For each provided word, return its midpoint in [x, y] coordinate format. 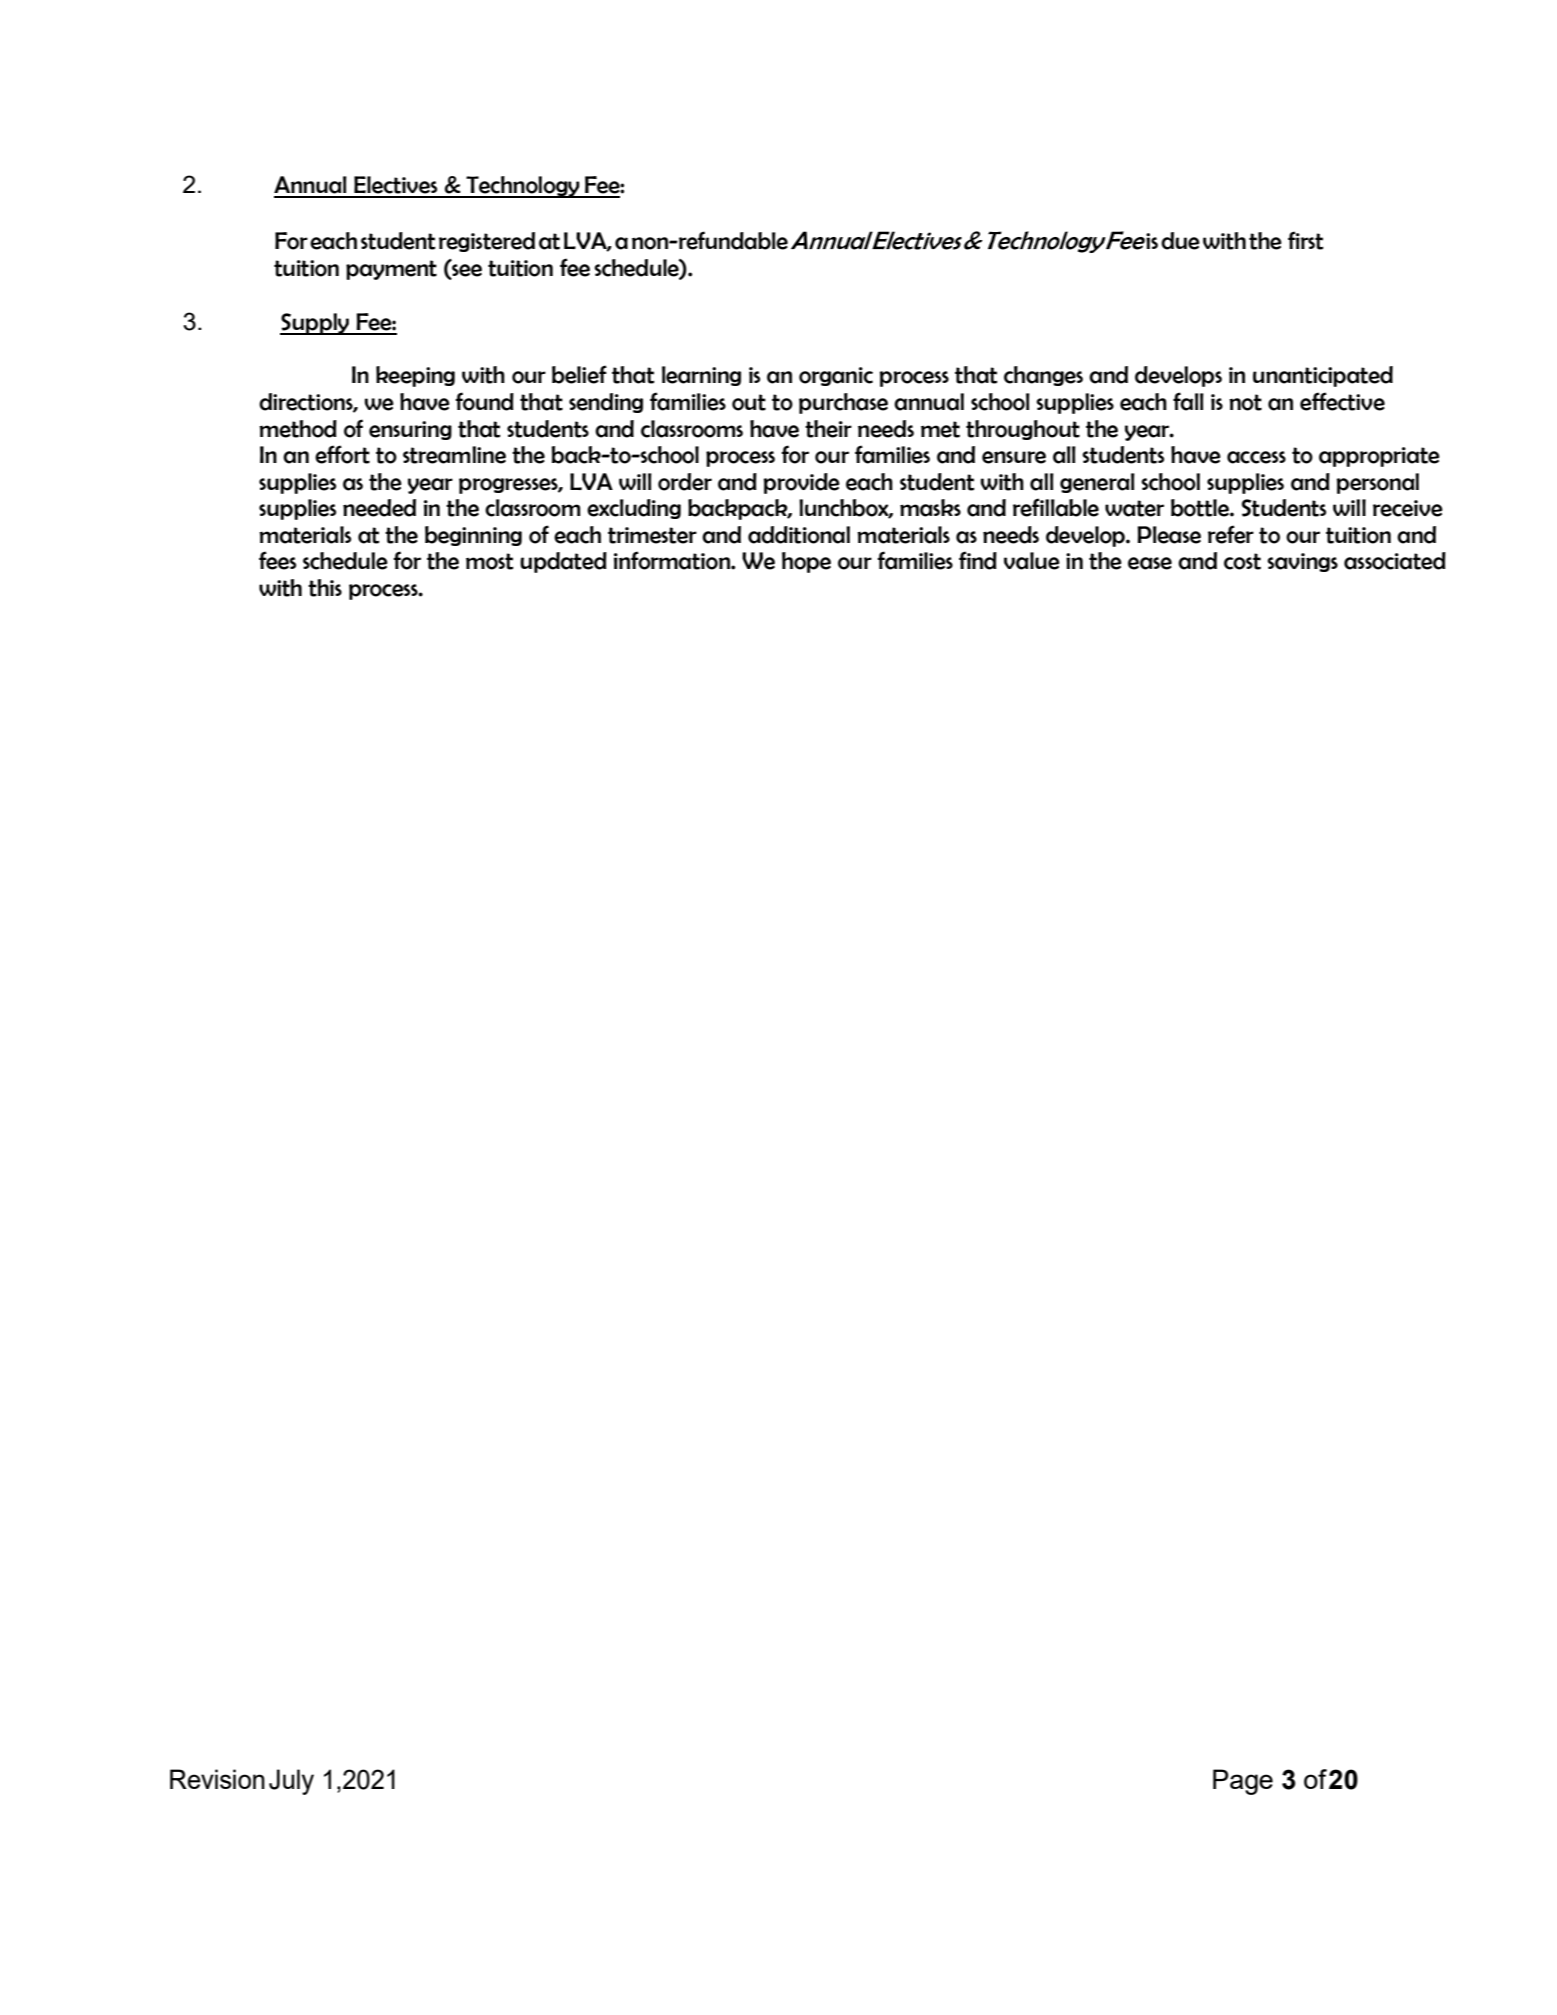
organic [836, 376]
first [1306, 240]
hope [806, 562]
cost [1242, 561]
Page [1243, 1782]
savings [1302, 562]
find [978, 560]
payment [391, 270]
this [325, 588]
